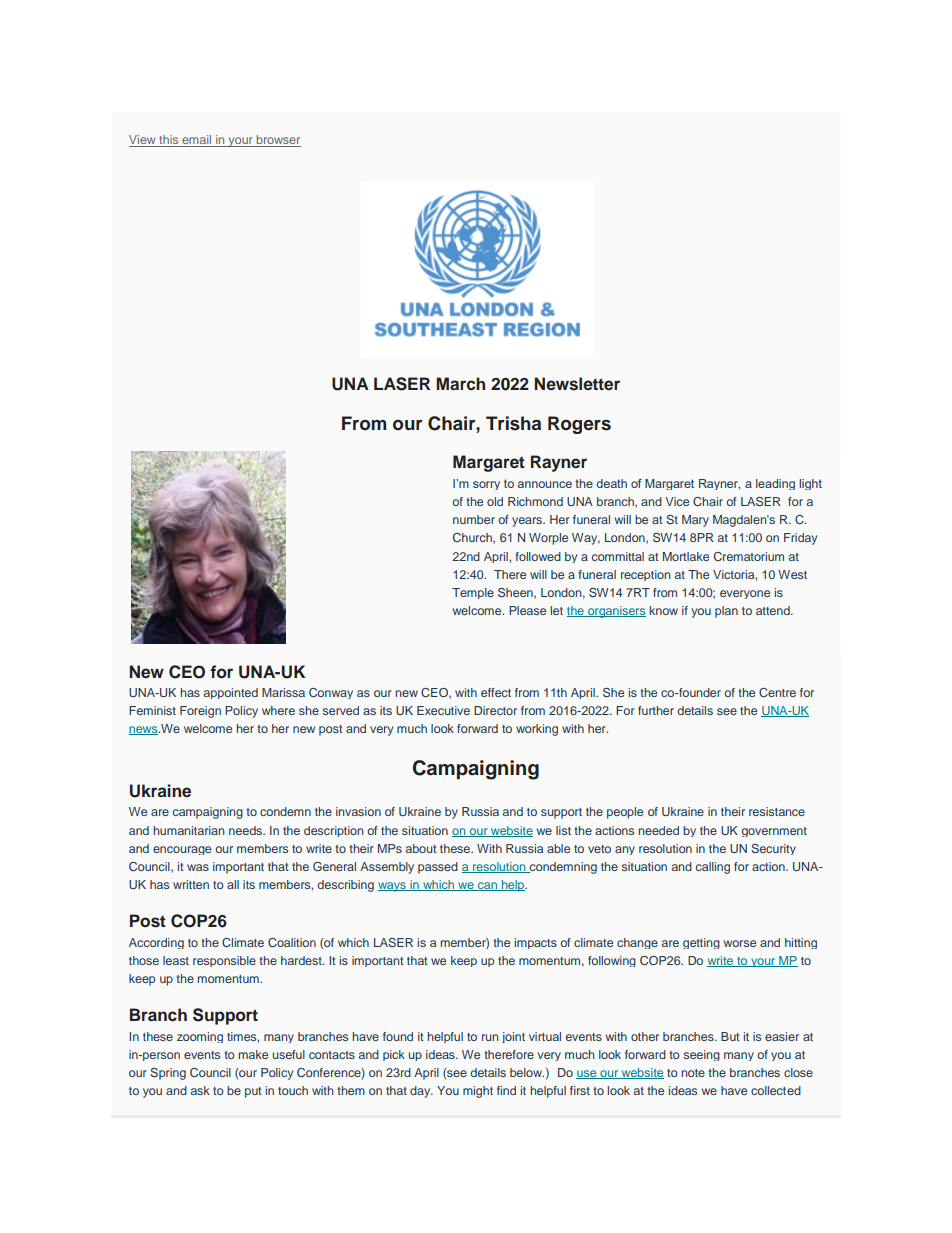  What do you see at coordinates (713, 868) in the image?
I see `calling` at bounding box center [713, 868].
